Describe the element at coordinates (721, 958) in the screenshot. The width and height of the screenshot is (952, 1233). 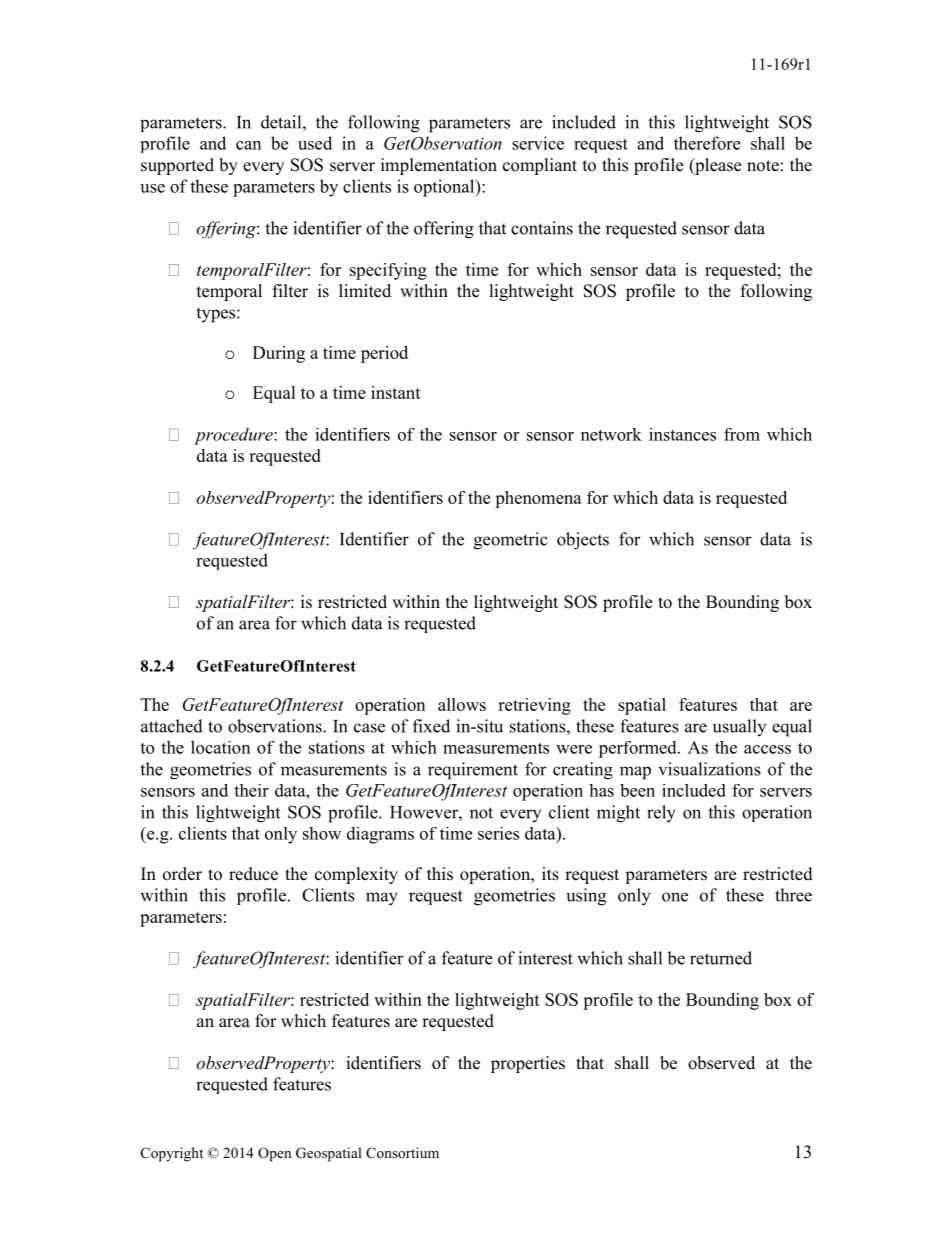
I see `returned` at that location.
